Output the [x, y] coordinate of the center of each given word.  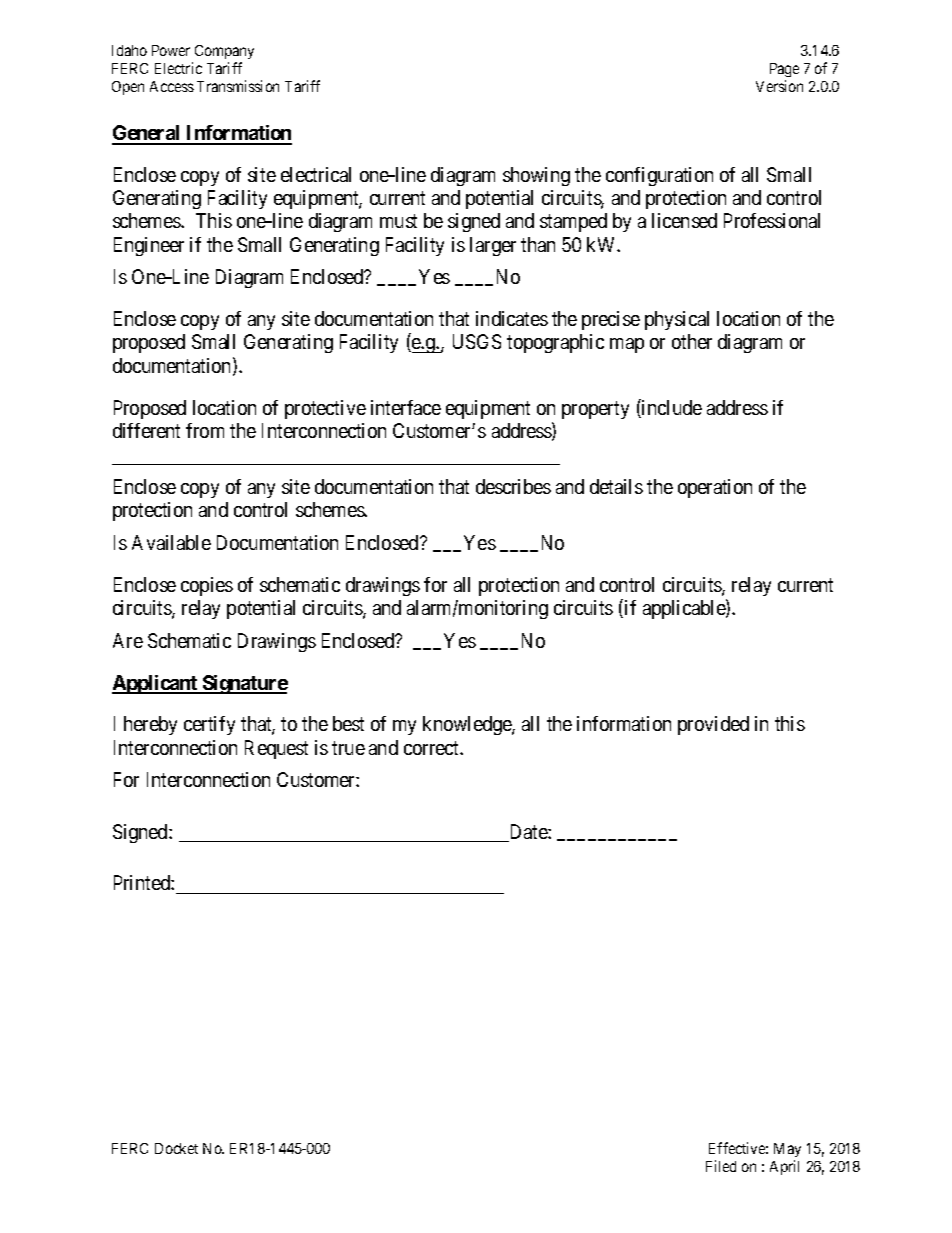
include [671, 408]
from [205, 430]
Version [779, 86]
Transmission [238, 86]
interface [406, 407]
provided [713, 725]
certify [209, 725]
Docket [176, 1148]
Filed [721, 1166]
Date [528, 833]
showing [536, 176]
